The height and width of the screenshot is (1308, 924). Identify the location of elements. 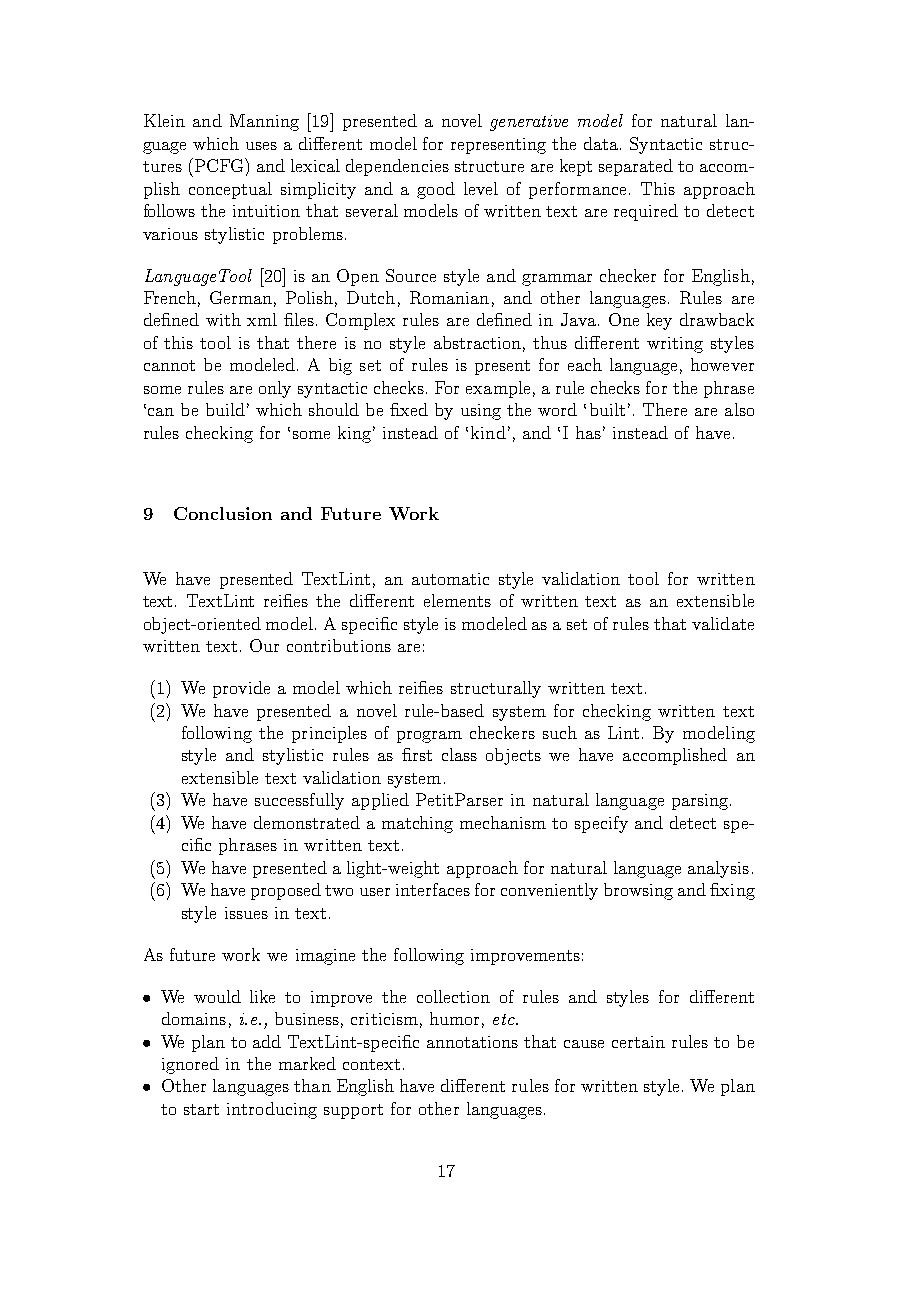
(457, 600).
